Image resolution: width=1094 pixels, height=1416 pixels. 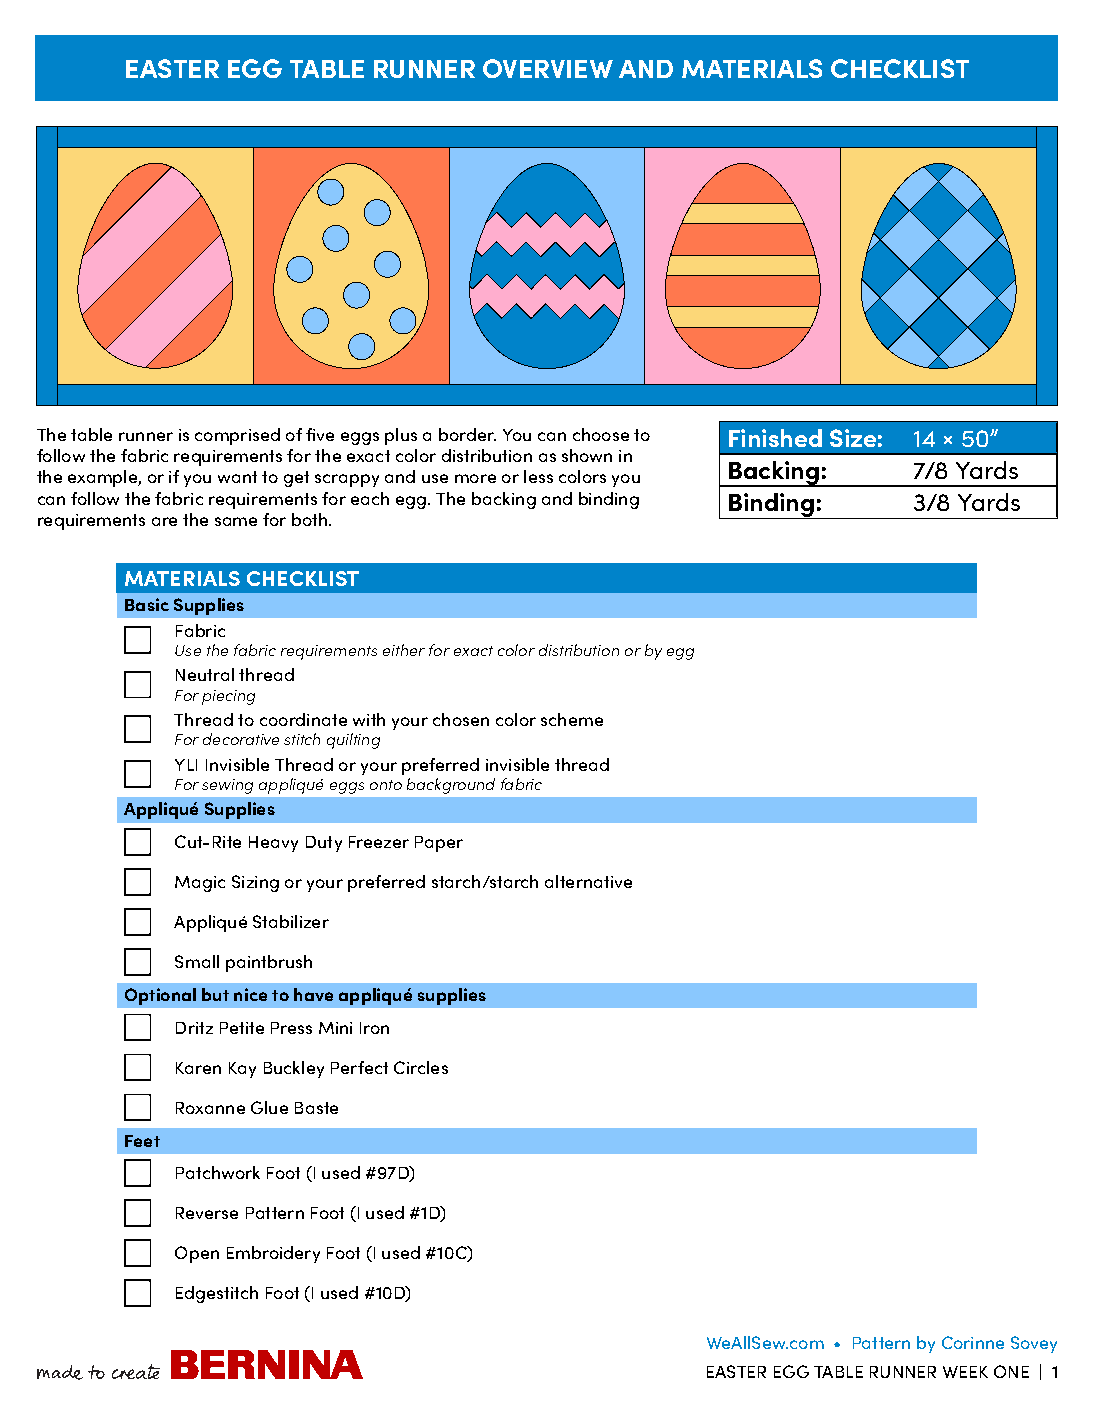 I want to click on scheme, so click(x=572, y=719).
